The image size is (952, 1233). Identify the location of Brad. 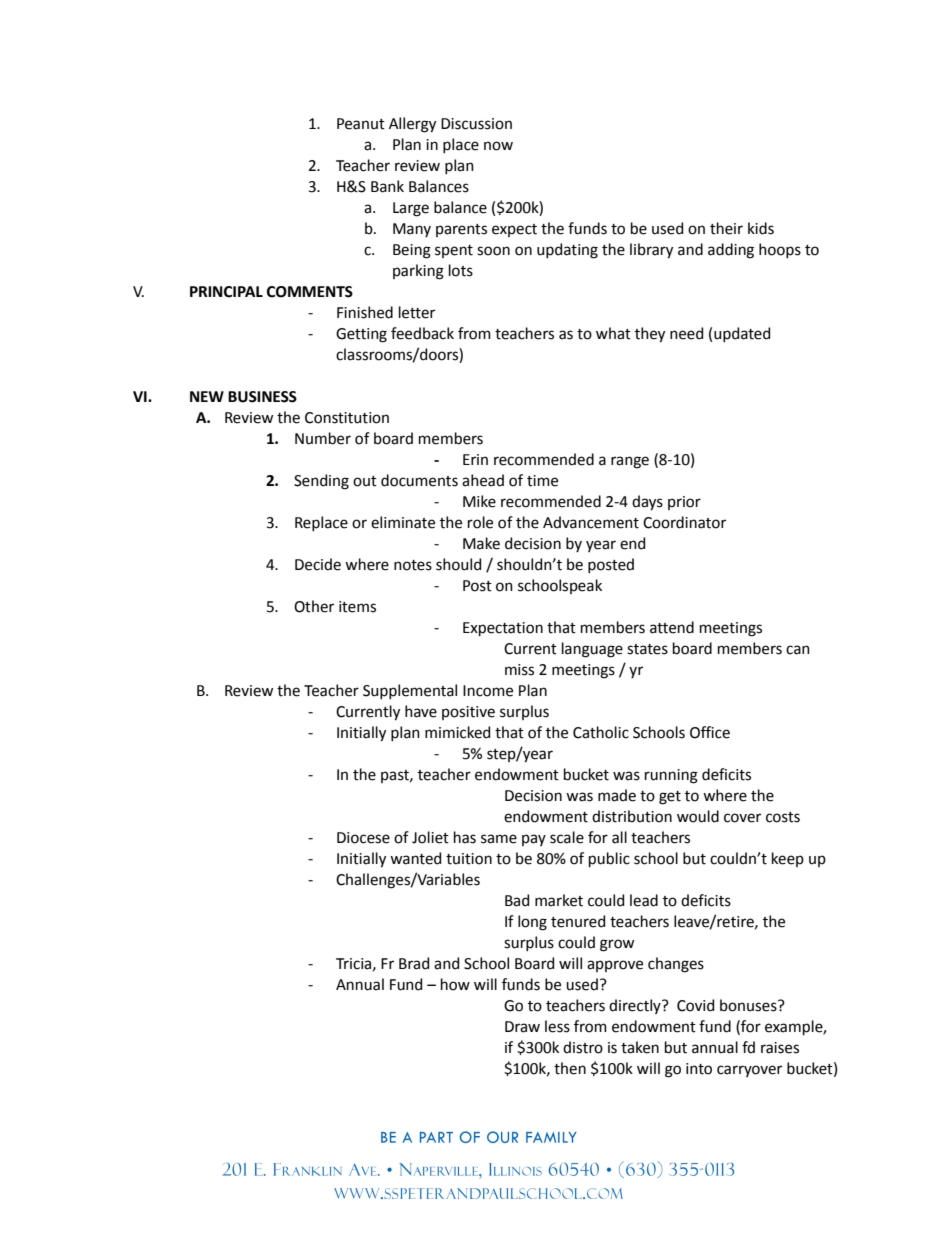
(414, 963).
